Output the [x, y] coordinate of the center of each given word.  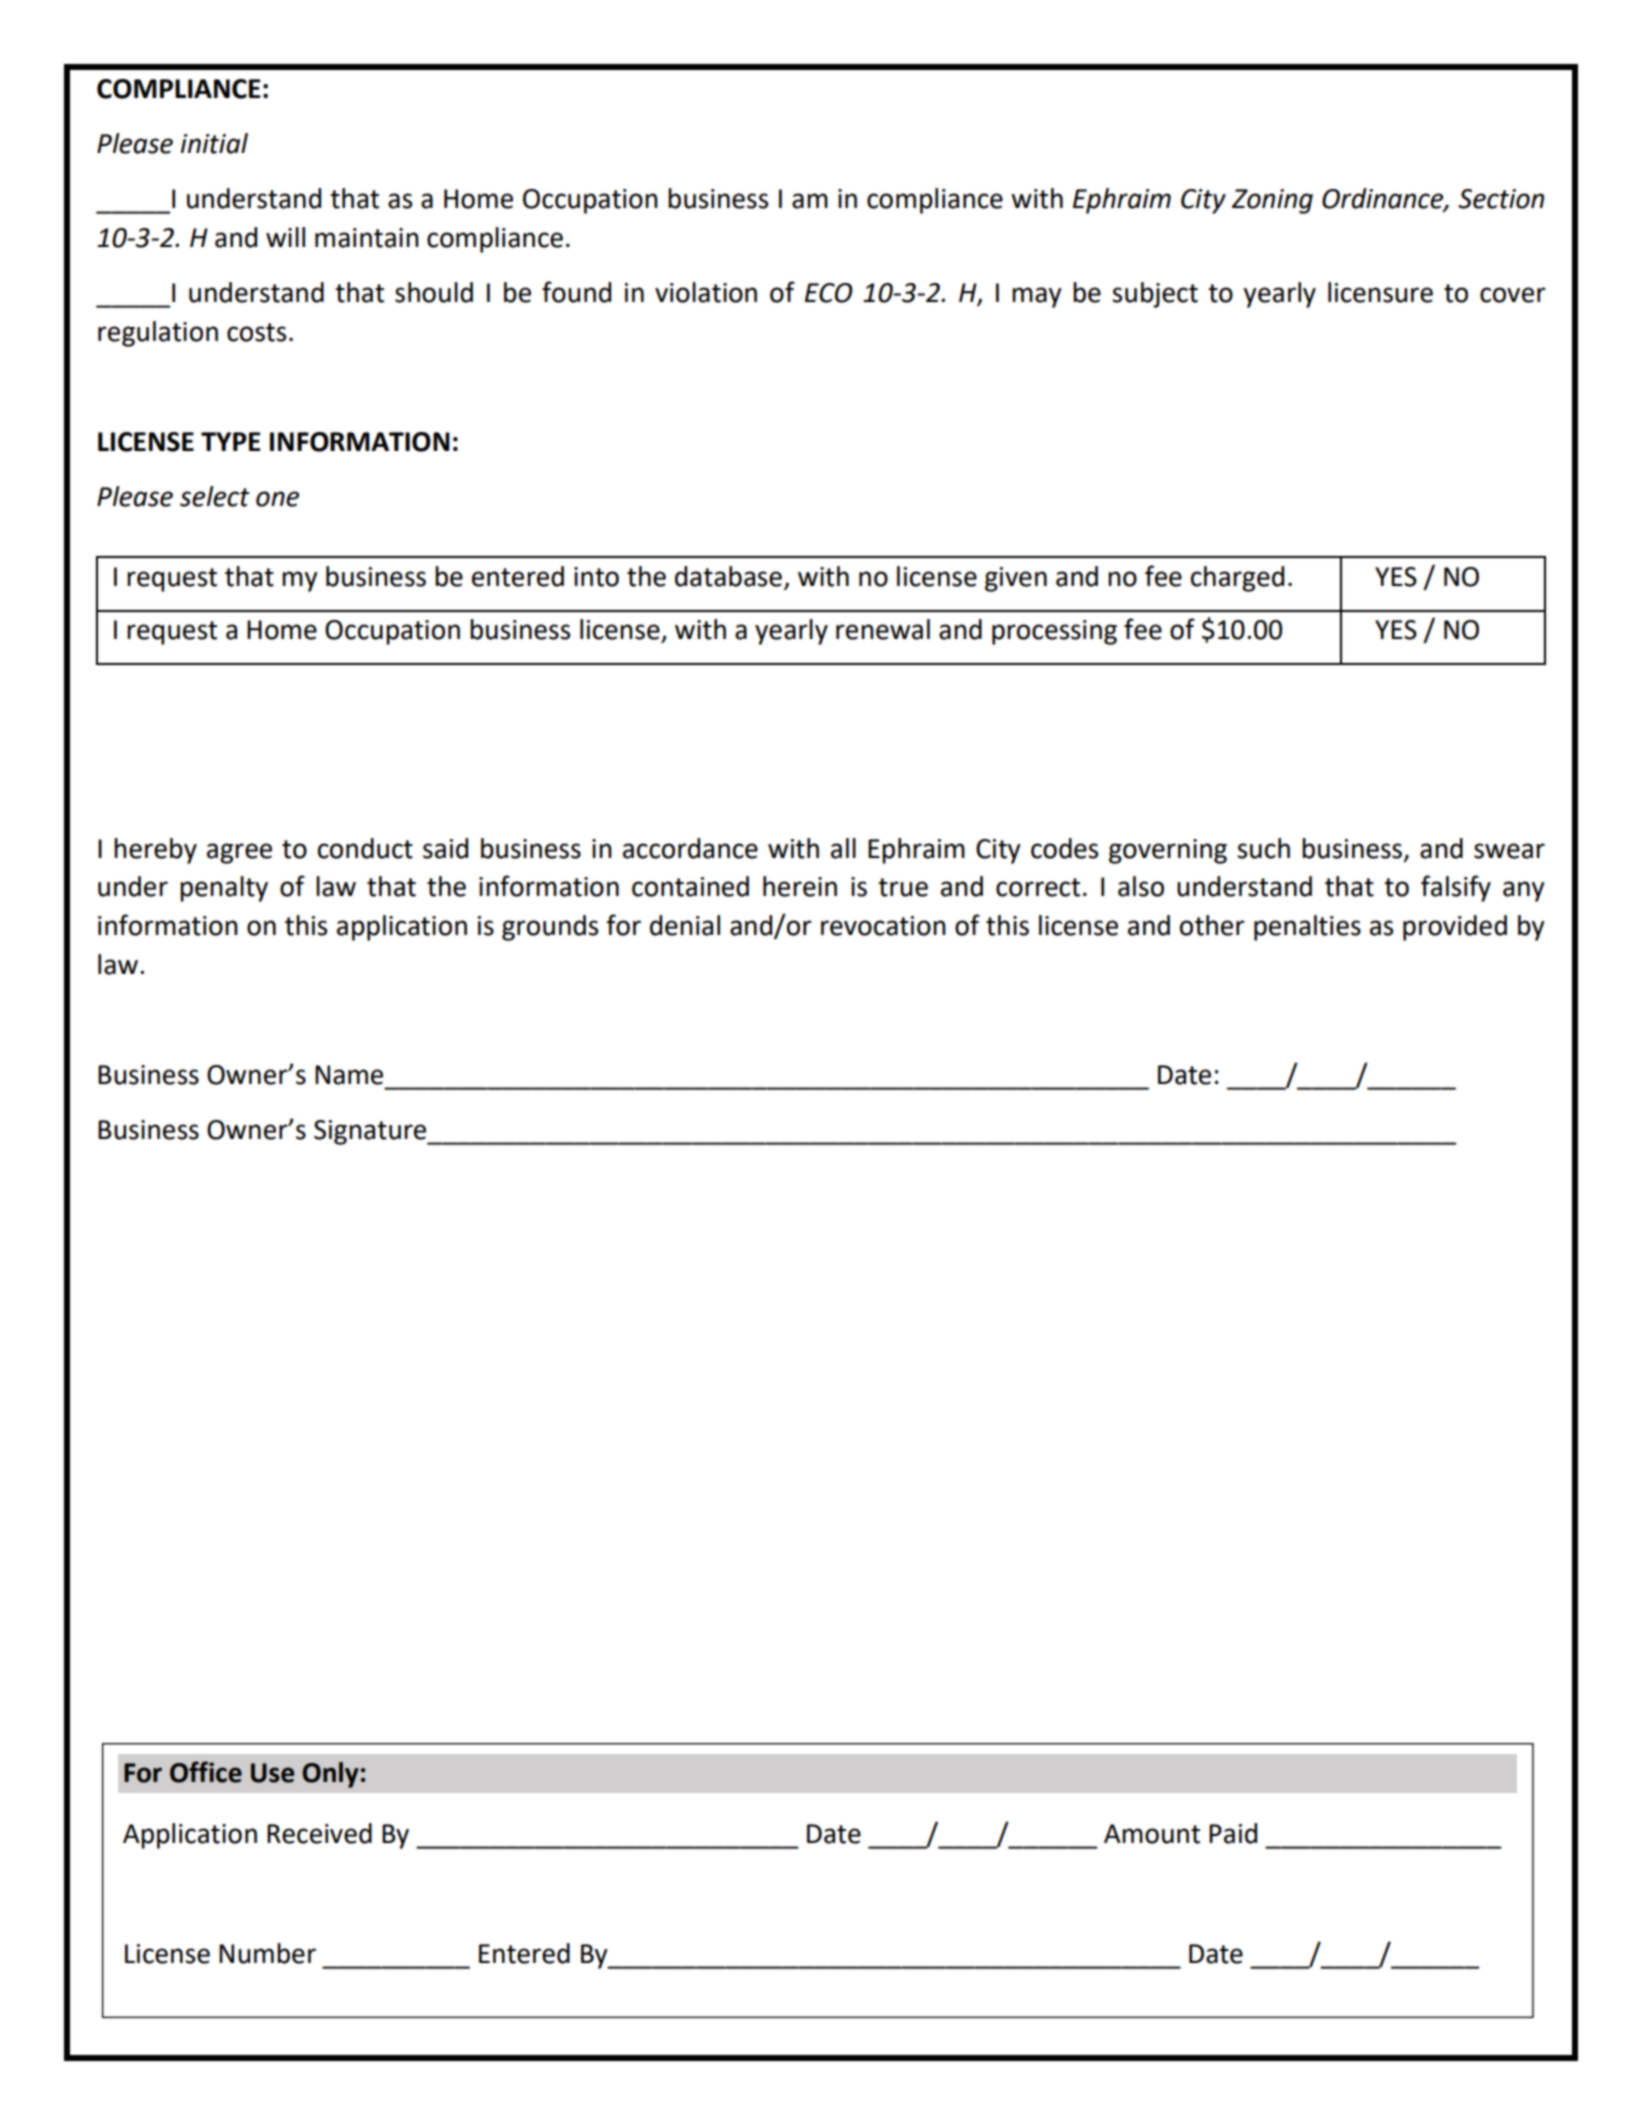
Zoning [1272, 201]
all [843, 848]
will [285, 237]
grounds [550, 928]
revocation [883, 926]
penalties [1307, 928]
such [1263, 848]
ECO [829, 293]
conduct [365, 848]
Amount [1152, 1834]
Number [267, 1953]
